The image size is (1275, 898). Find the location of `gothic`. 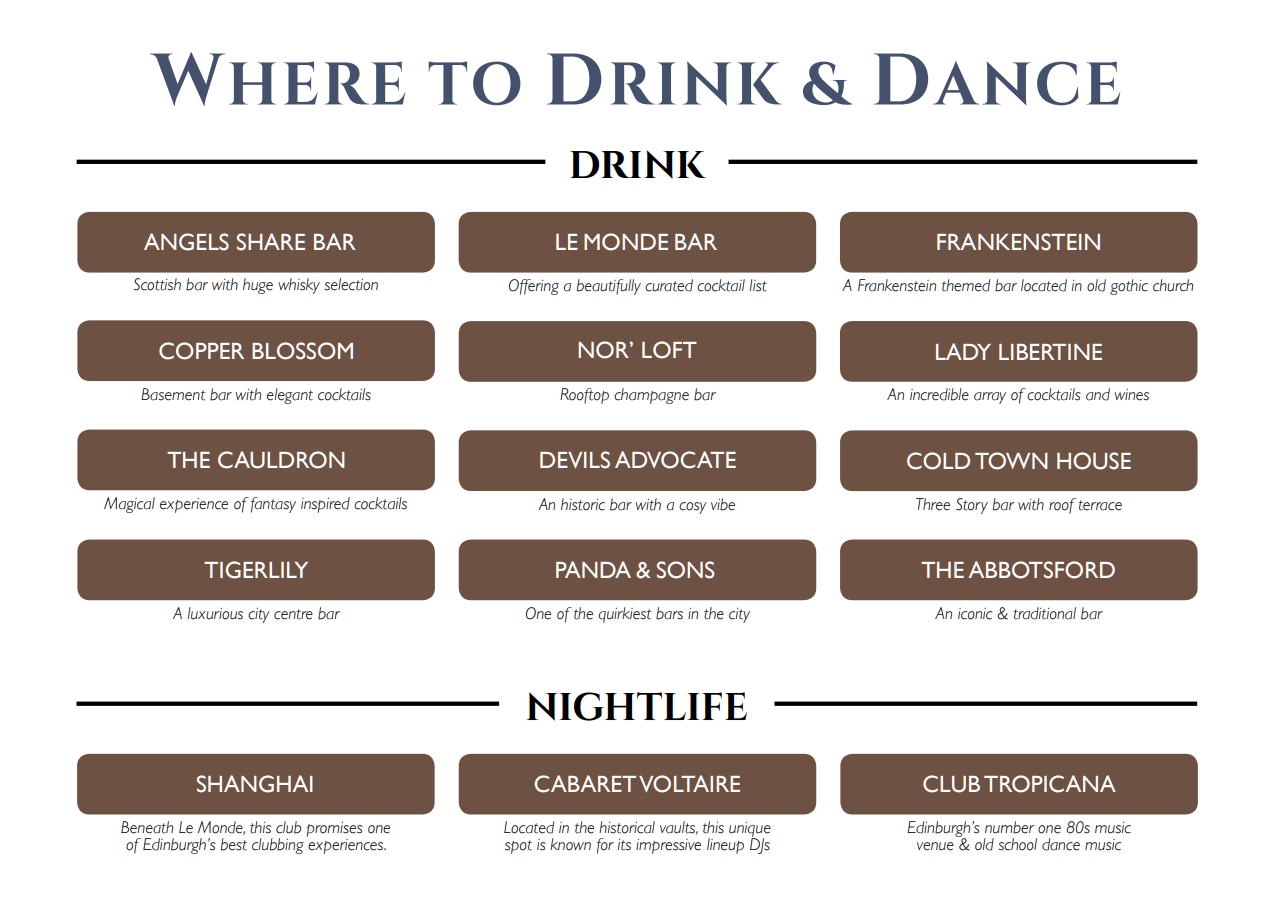

gothic is located at coordinates (1129, 287).
